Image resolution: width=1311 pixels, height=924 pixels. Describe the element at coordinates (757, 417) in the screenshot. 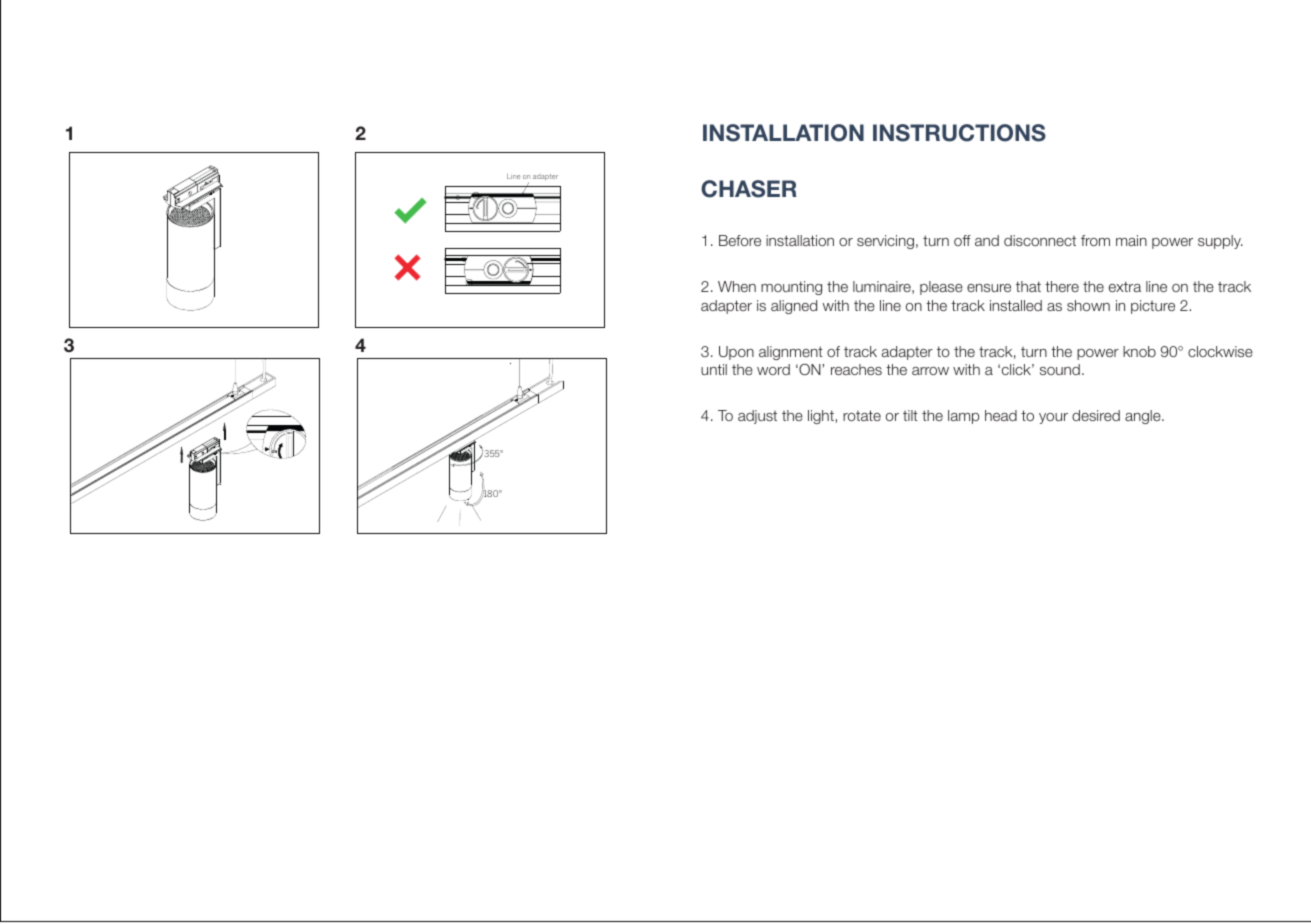

I see `adjust` at that location.
